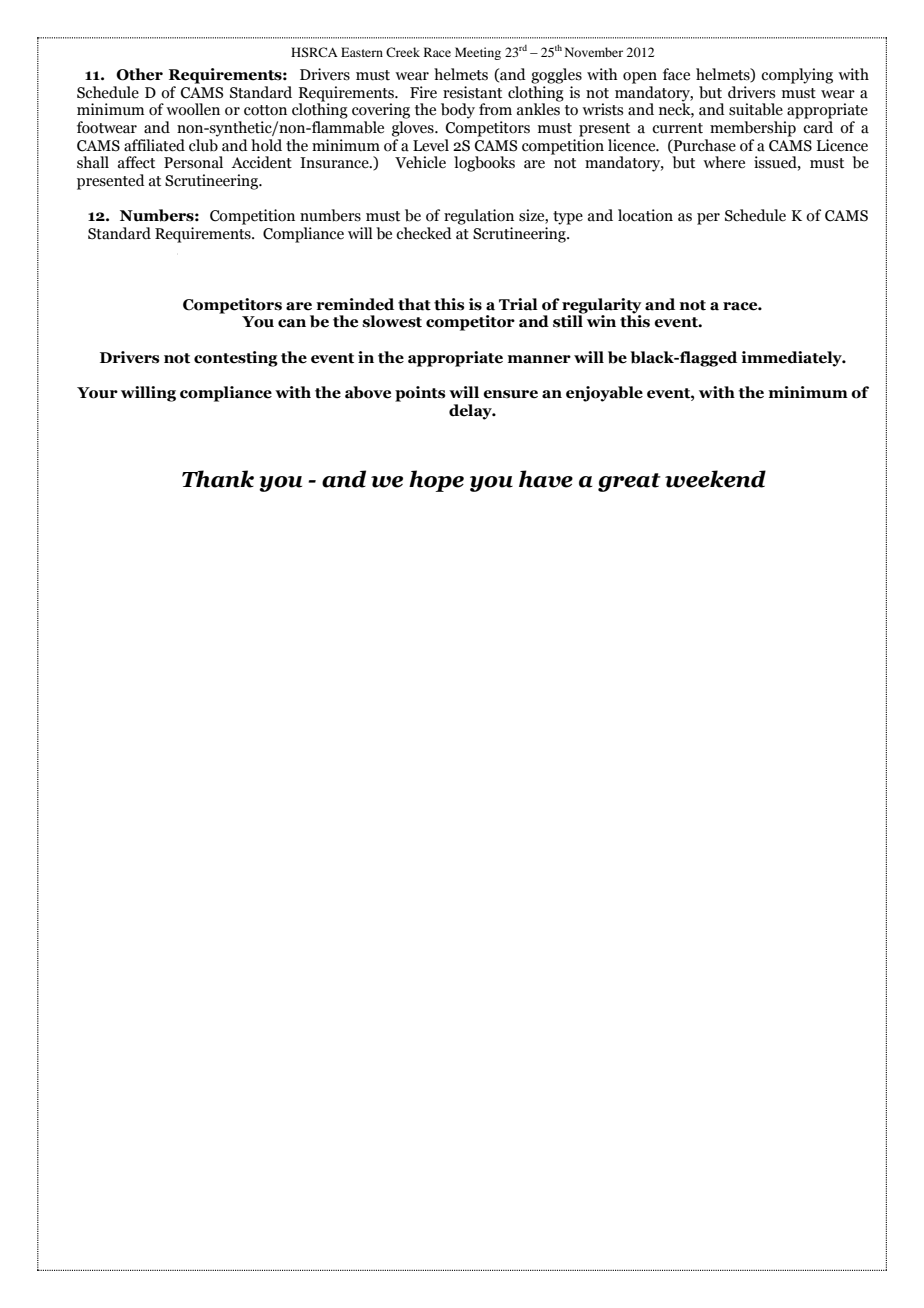 The width and height of the document is (924, 1308). Describe the element at coordinates (601, 307) in the document. I see `regularity` at that location.
